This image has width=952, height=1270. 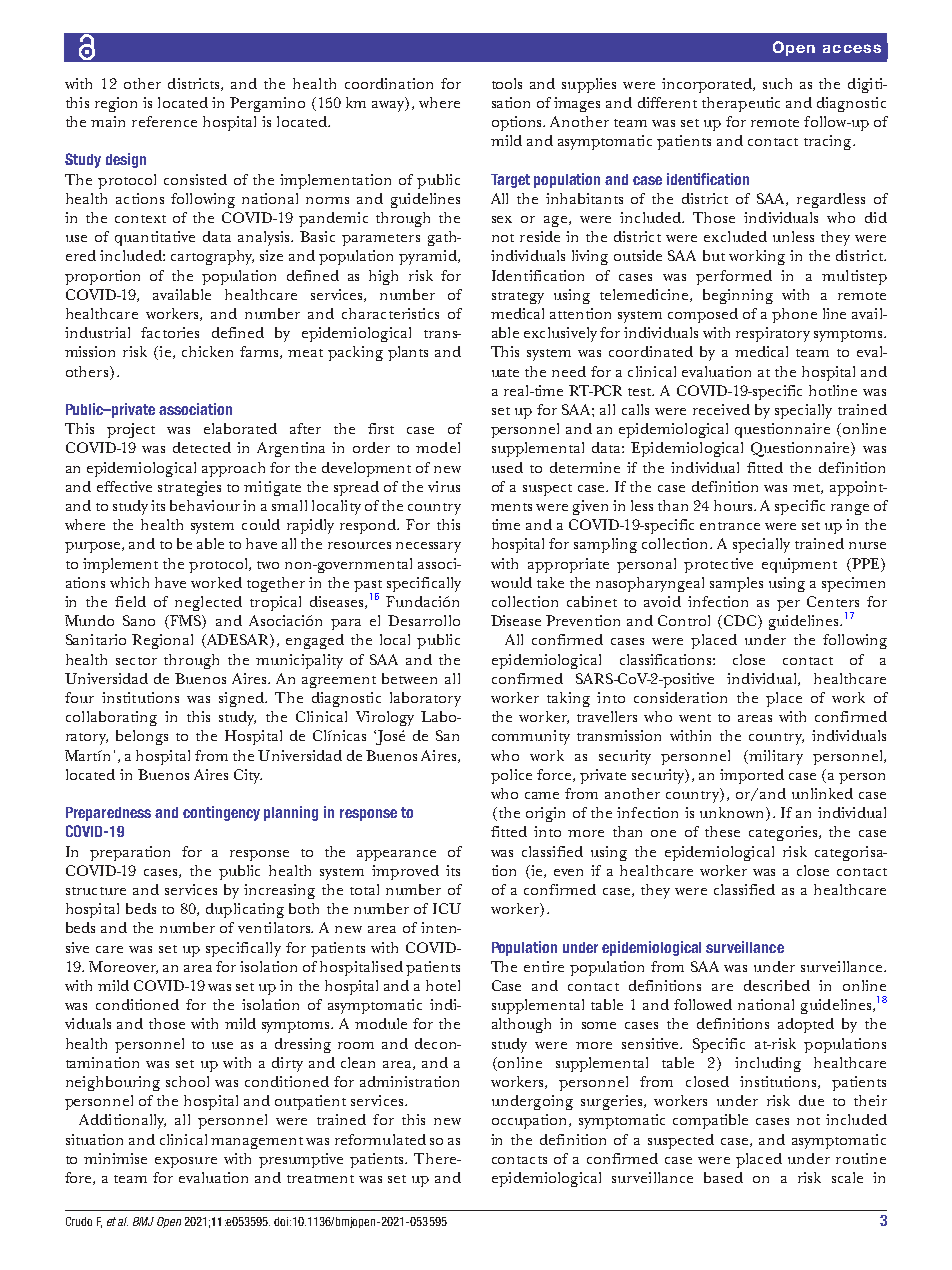 What do you see at coordinates (444, 486) in the image?
I see `virus` at bounding box center [444, 486].
